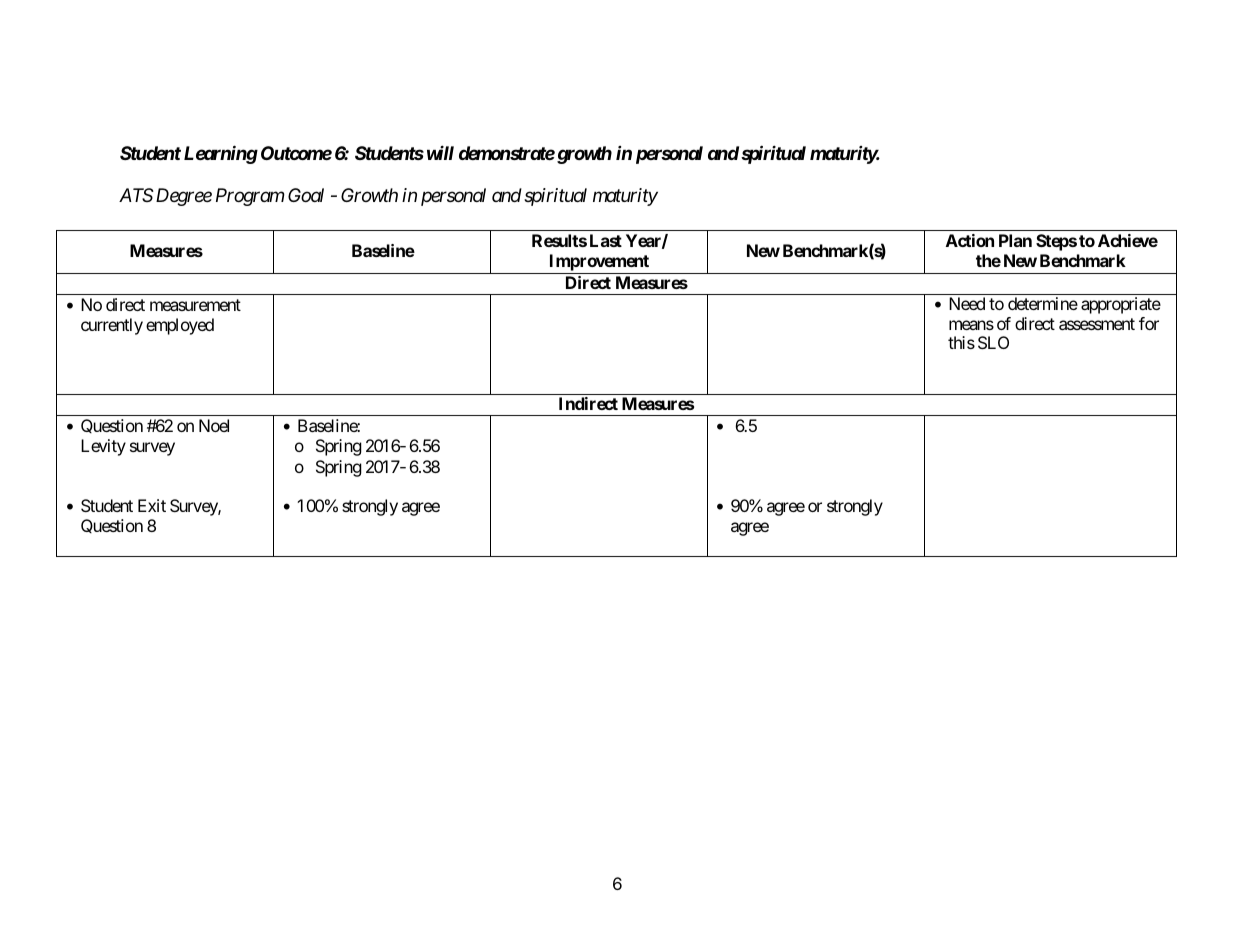 The image size is (1233, 952). I want to click on Noel, so click(214, 425).
